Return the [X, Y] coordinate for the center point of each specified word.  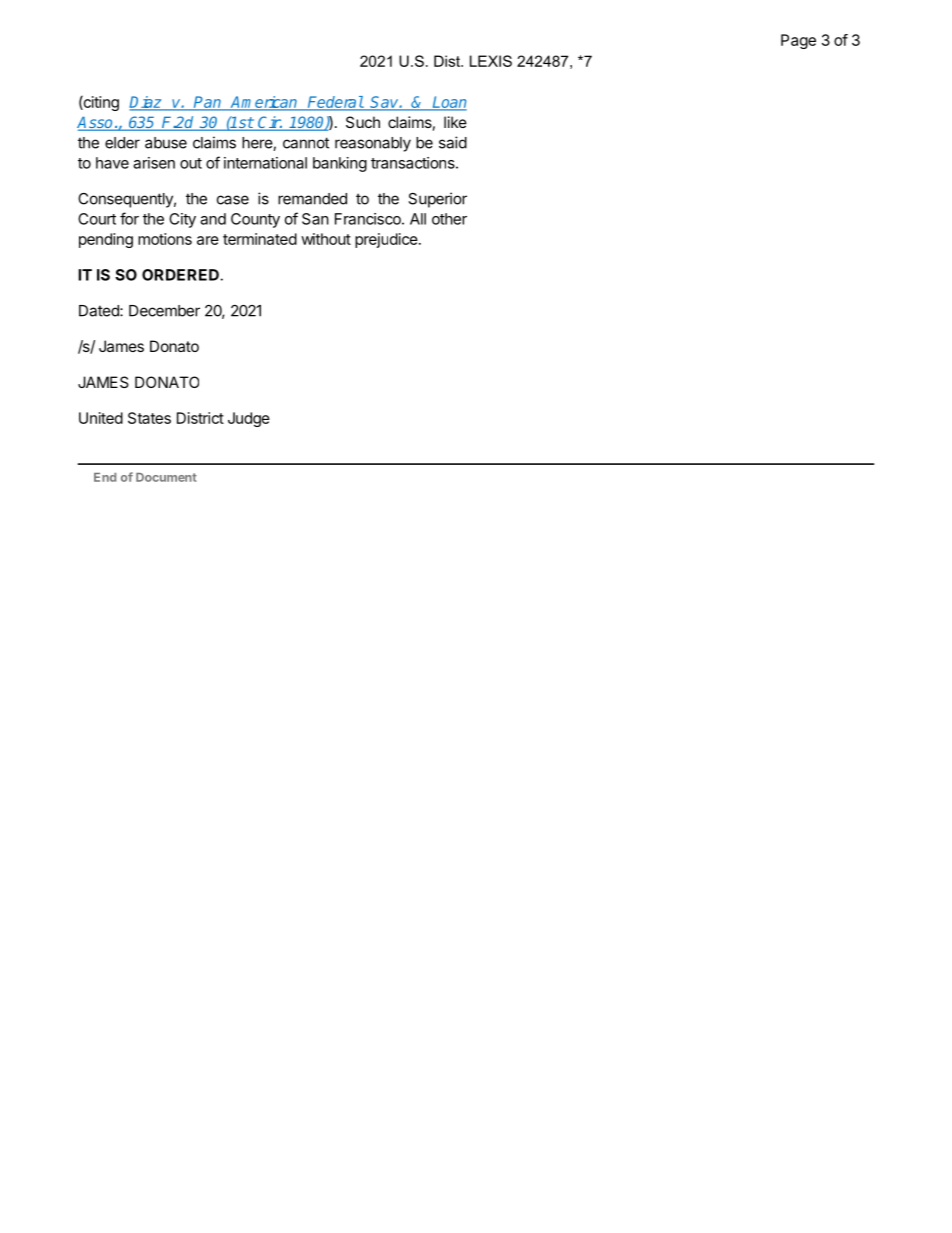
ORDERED [180, 275]
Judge [249, 419]
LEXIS [491, 61]
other [449, 219]
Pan [208, 103]
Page [798, 41]
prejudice [386, 240]
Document [166, 477]
